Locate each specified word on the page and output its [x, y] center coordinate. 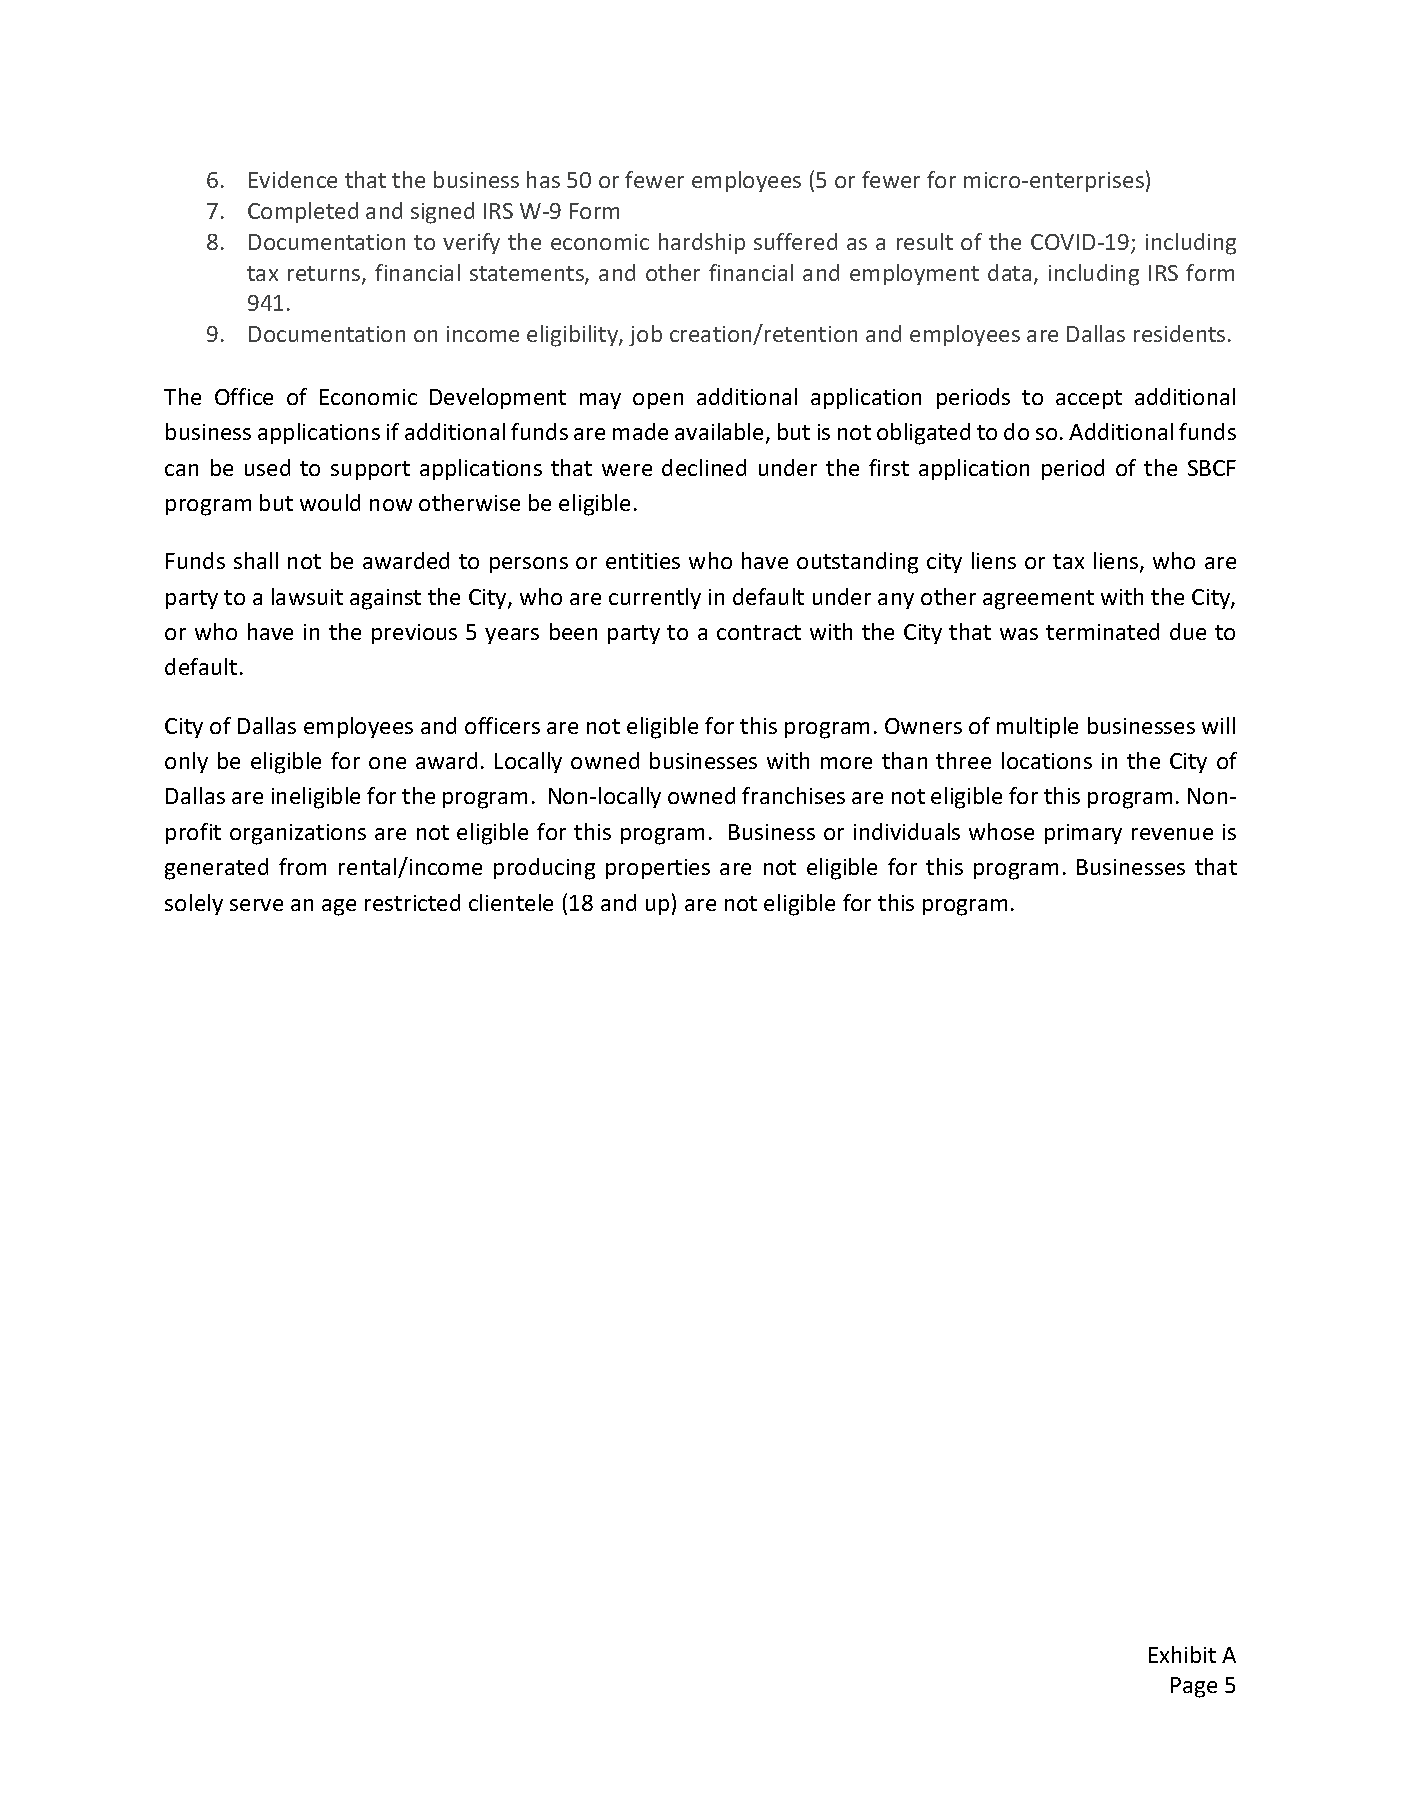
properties [658, 869]
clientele [511, 902]
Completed [303, 212]
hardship [702, 243]
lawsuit [307, 596]
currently [655, 598]
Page [1194, 1687]
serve [256, 905]
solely [194, 904]
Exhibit [1182, 1654]
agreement [1038, 600]
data [1009, 272]
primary [1083, 834]
